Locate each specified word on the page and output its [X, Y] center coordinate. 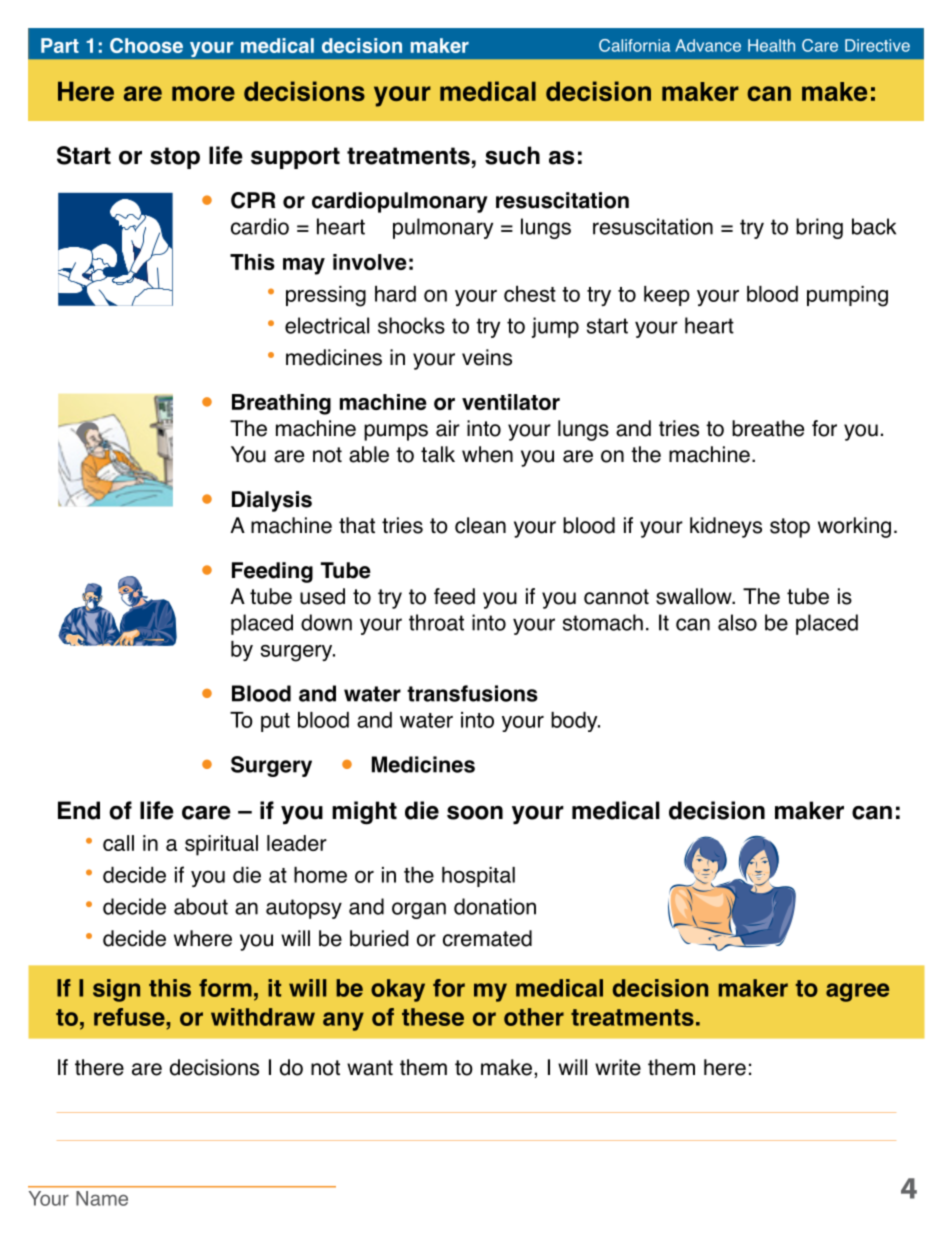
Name [102, 1198]
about [201, 906]
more [203, 93]
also [737, 622]
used [322, 596]
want [370, 1068]
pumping [847, 296]
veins [487, 357]
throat [436, 622]
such [512, 155]
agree [857, 992]
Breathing [281, 404]
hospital [478, 877]
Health [771, 45]
